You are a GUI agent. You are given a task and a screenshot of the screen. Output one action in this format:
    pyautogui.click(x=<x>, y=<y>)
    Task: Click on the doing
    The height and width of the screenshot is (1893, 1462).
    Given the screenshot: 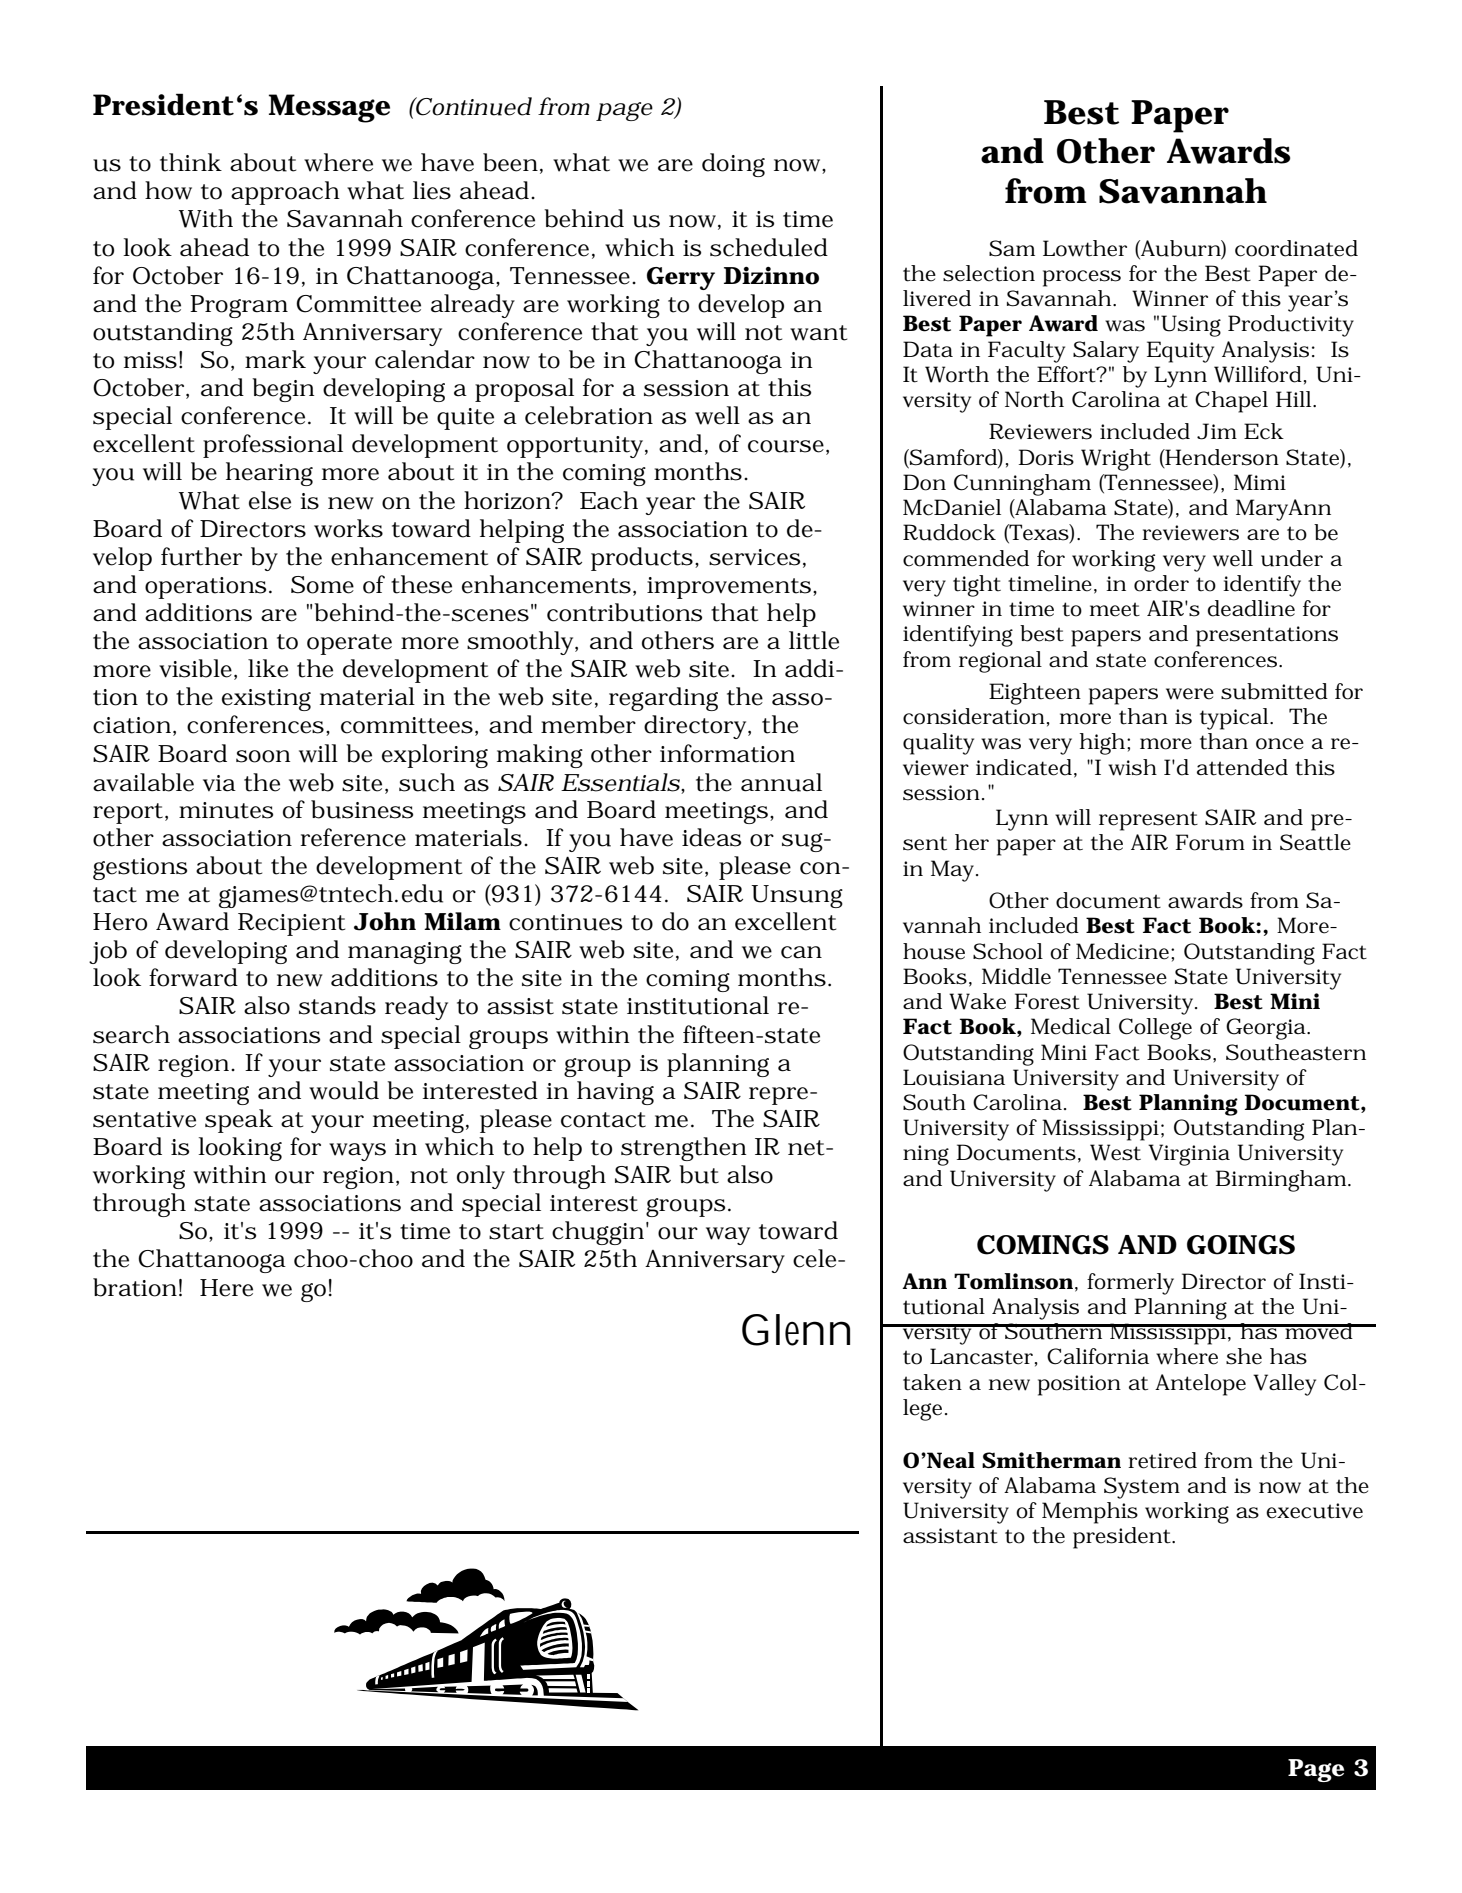 What is the action you would take?
    pyautogui.click(x=733, y=165)
